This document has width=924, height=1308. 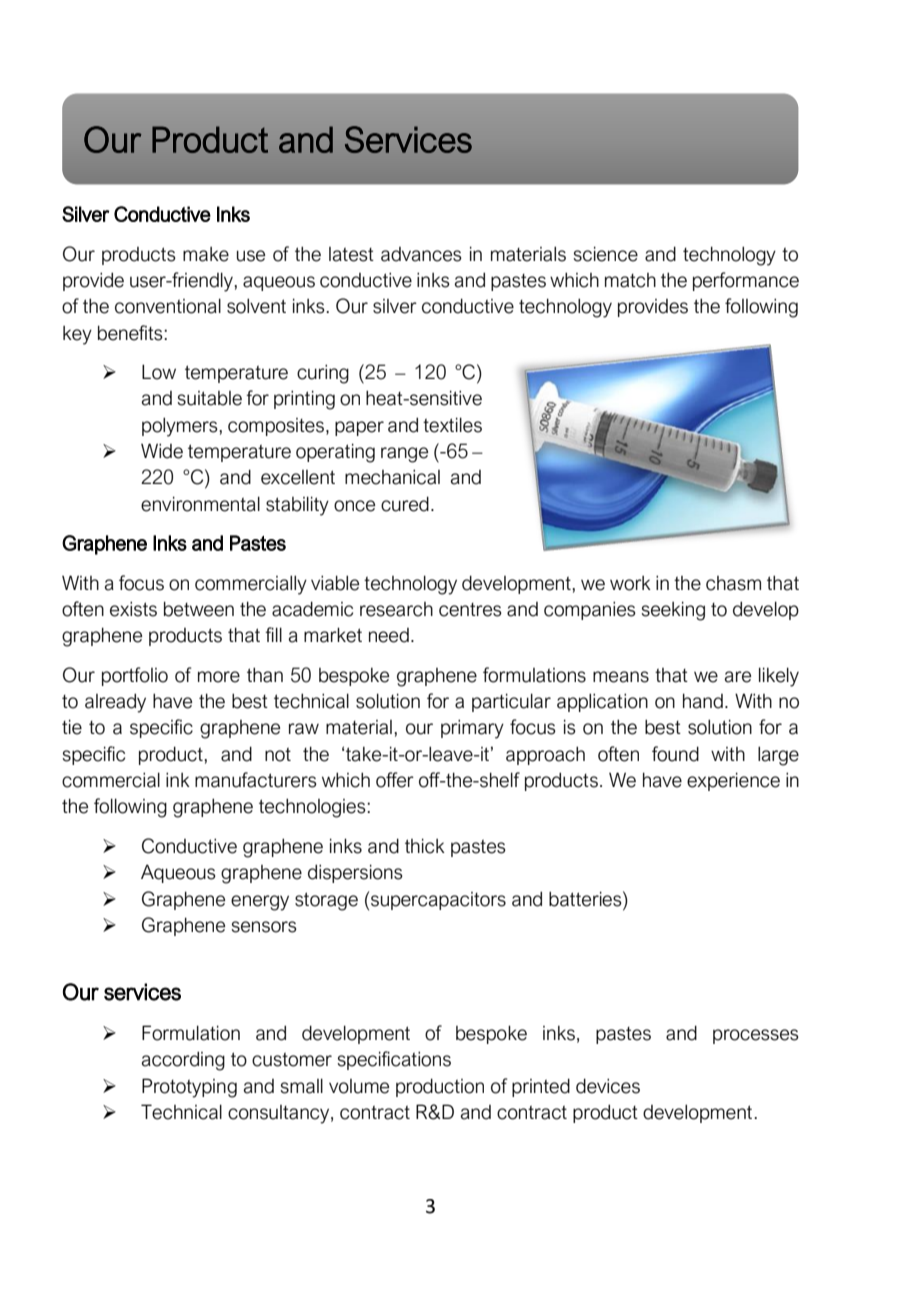 What do you see at coordinates (733, 781) in the document?
I see `experience` at bounding box center [733, 781].
